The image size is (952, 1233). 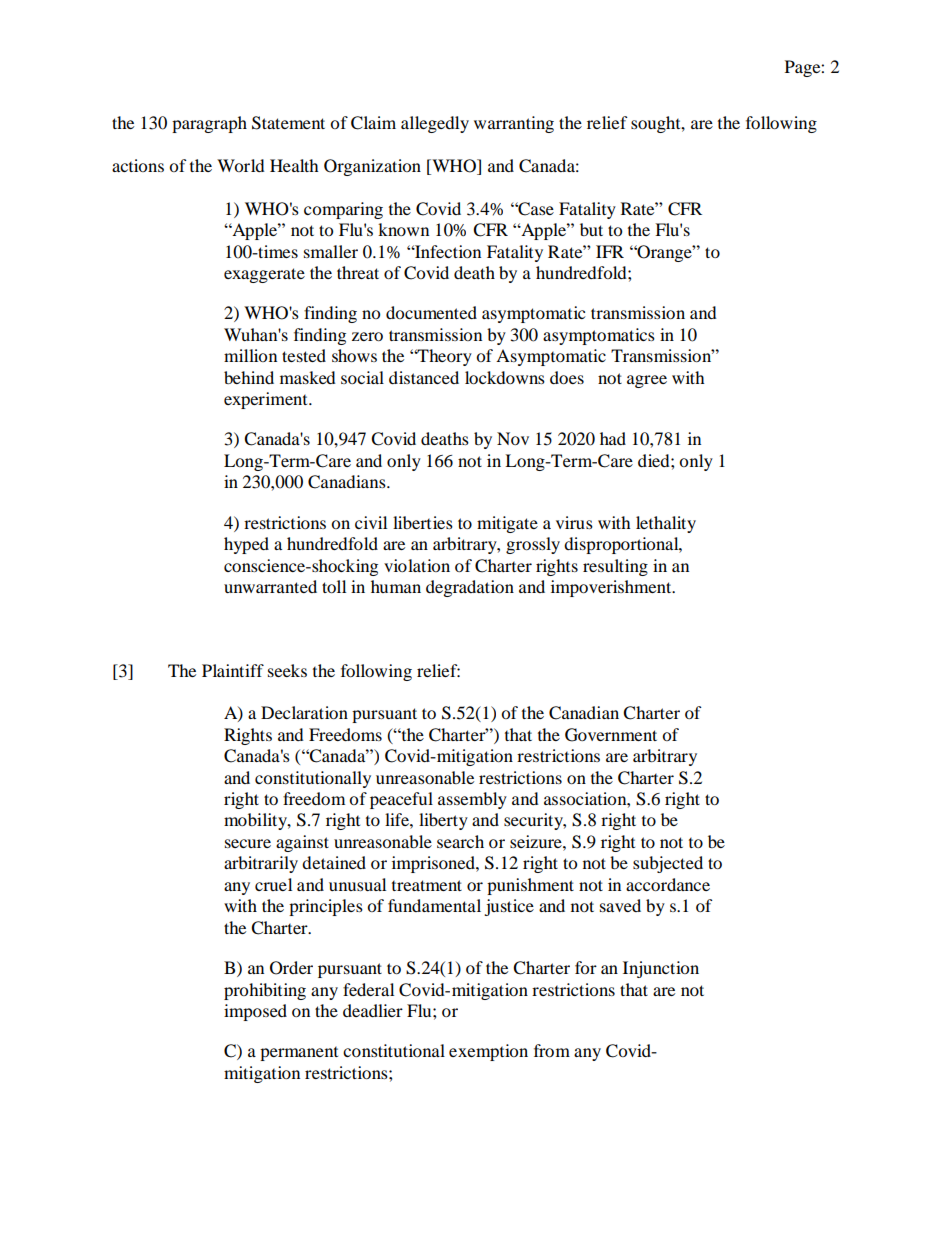 What do you see at coordinates (249, 377) in the document?
I see `behind` at bounding box center [249, 377].
